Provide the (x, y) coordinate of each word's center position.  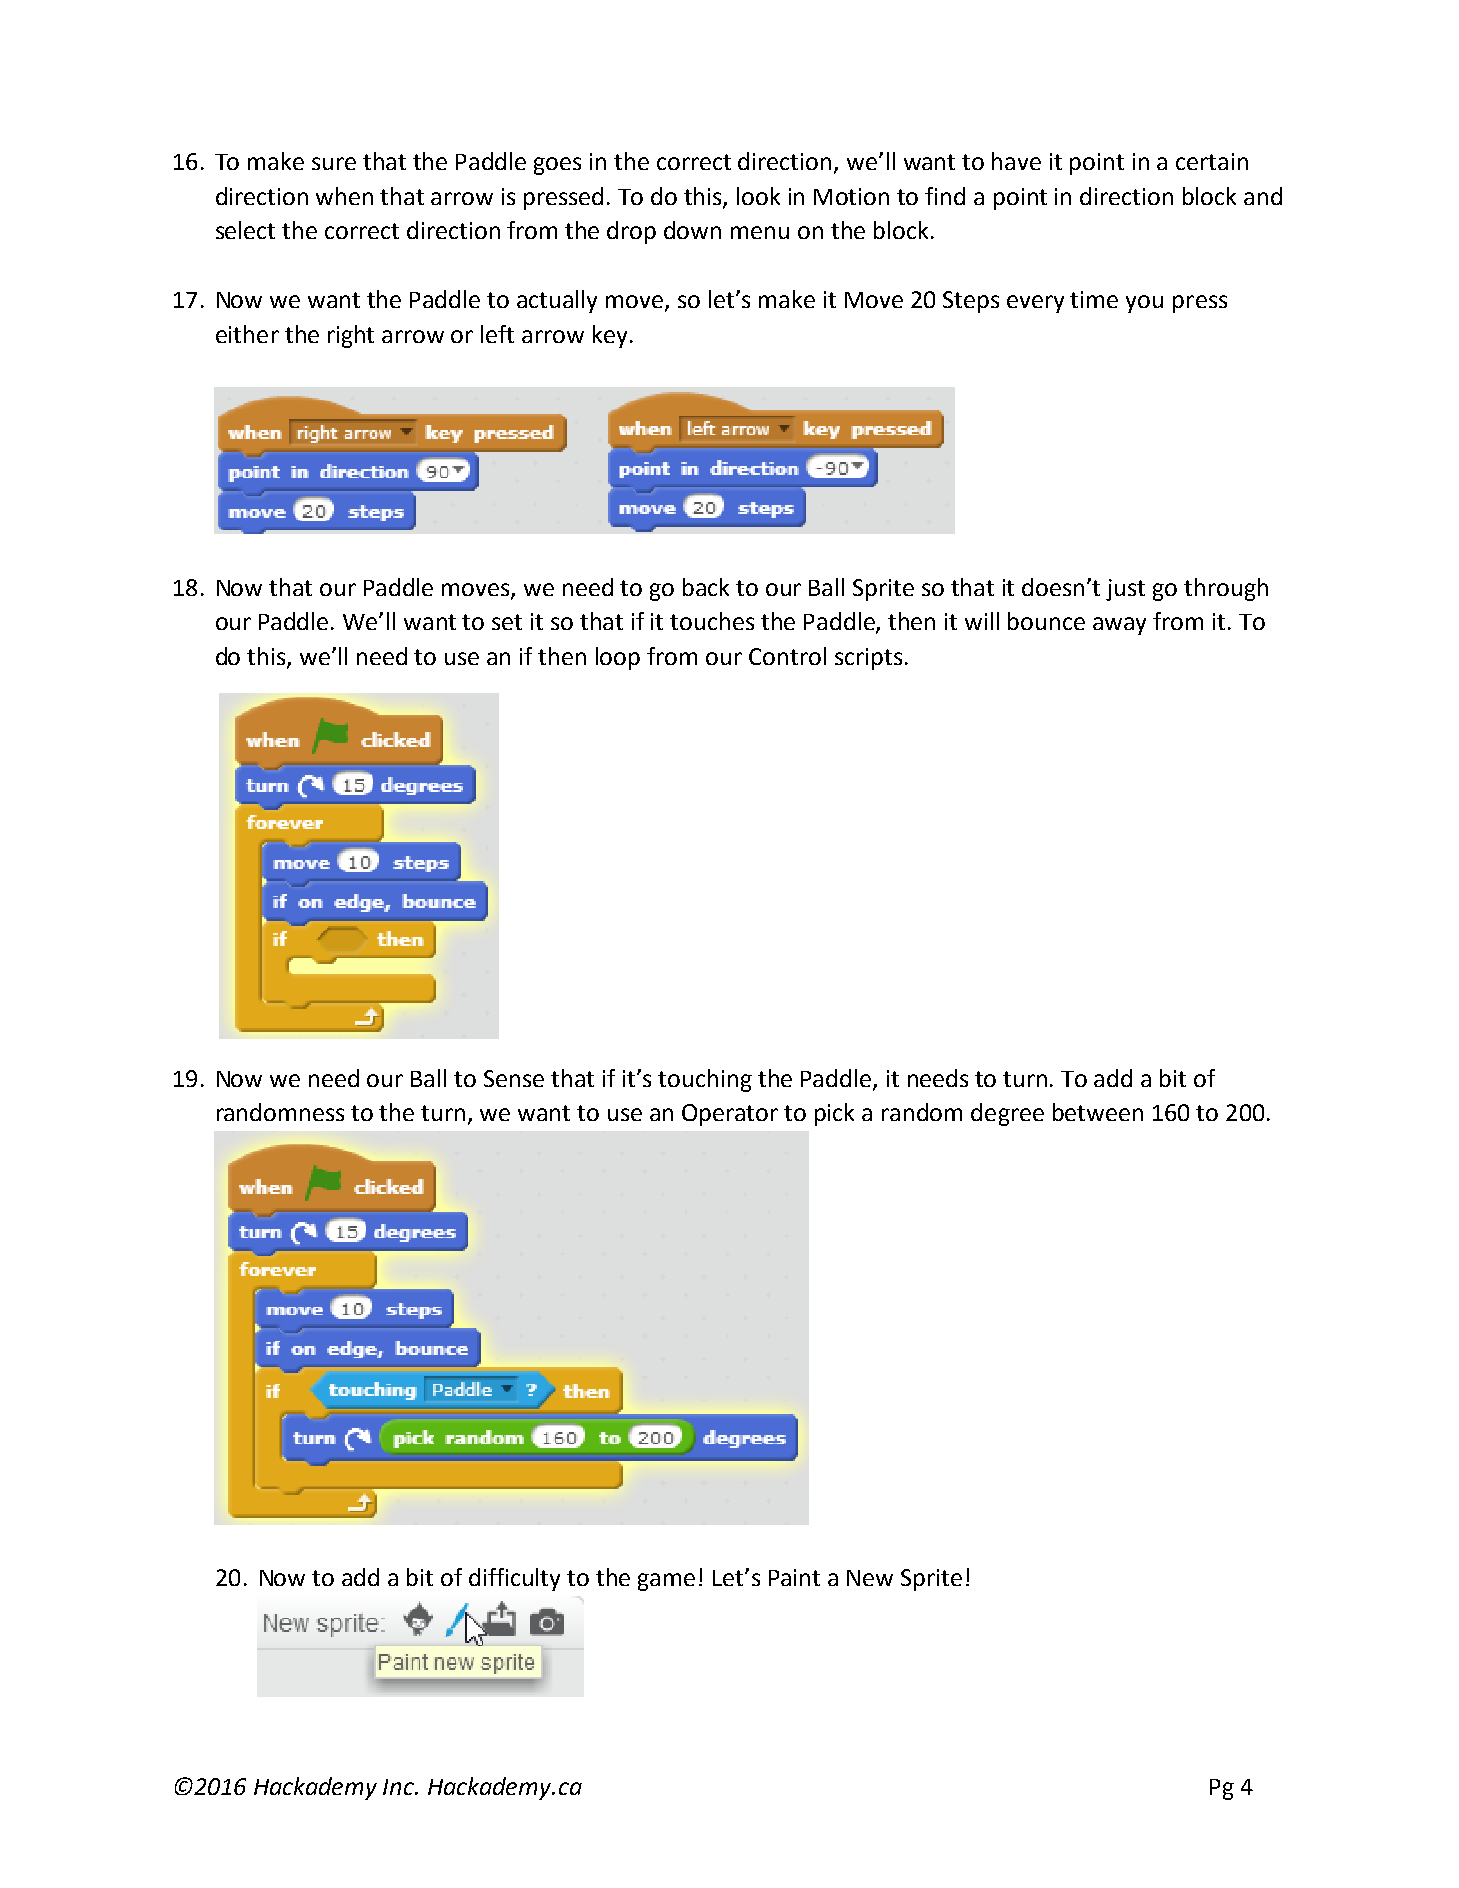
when (344, 196)
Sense (514, 1078)
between (1098, 1112)
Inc (400, 1787)
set (507, 622)
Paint (794, 1577)
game (666, 1582)
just (1125, 590)
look (758, 196)
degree (1007, 1114)
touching (705, 1080)
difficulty (514, 1579)
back (706, 587)
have (1016, 161)
